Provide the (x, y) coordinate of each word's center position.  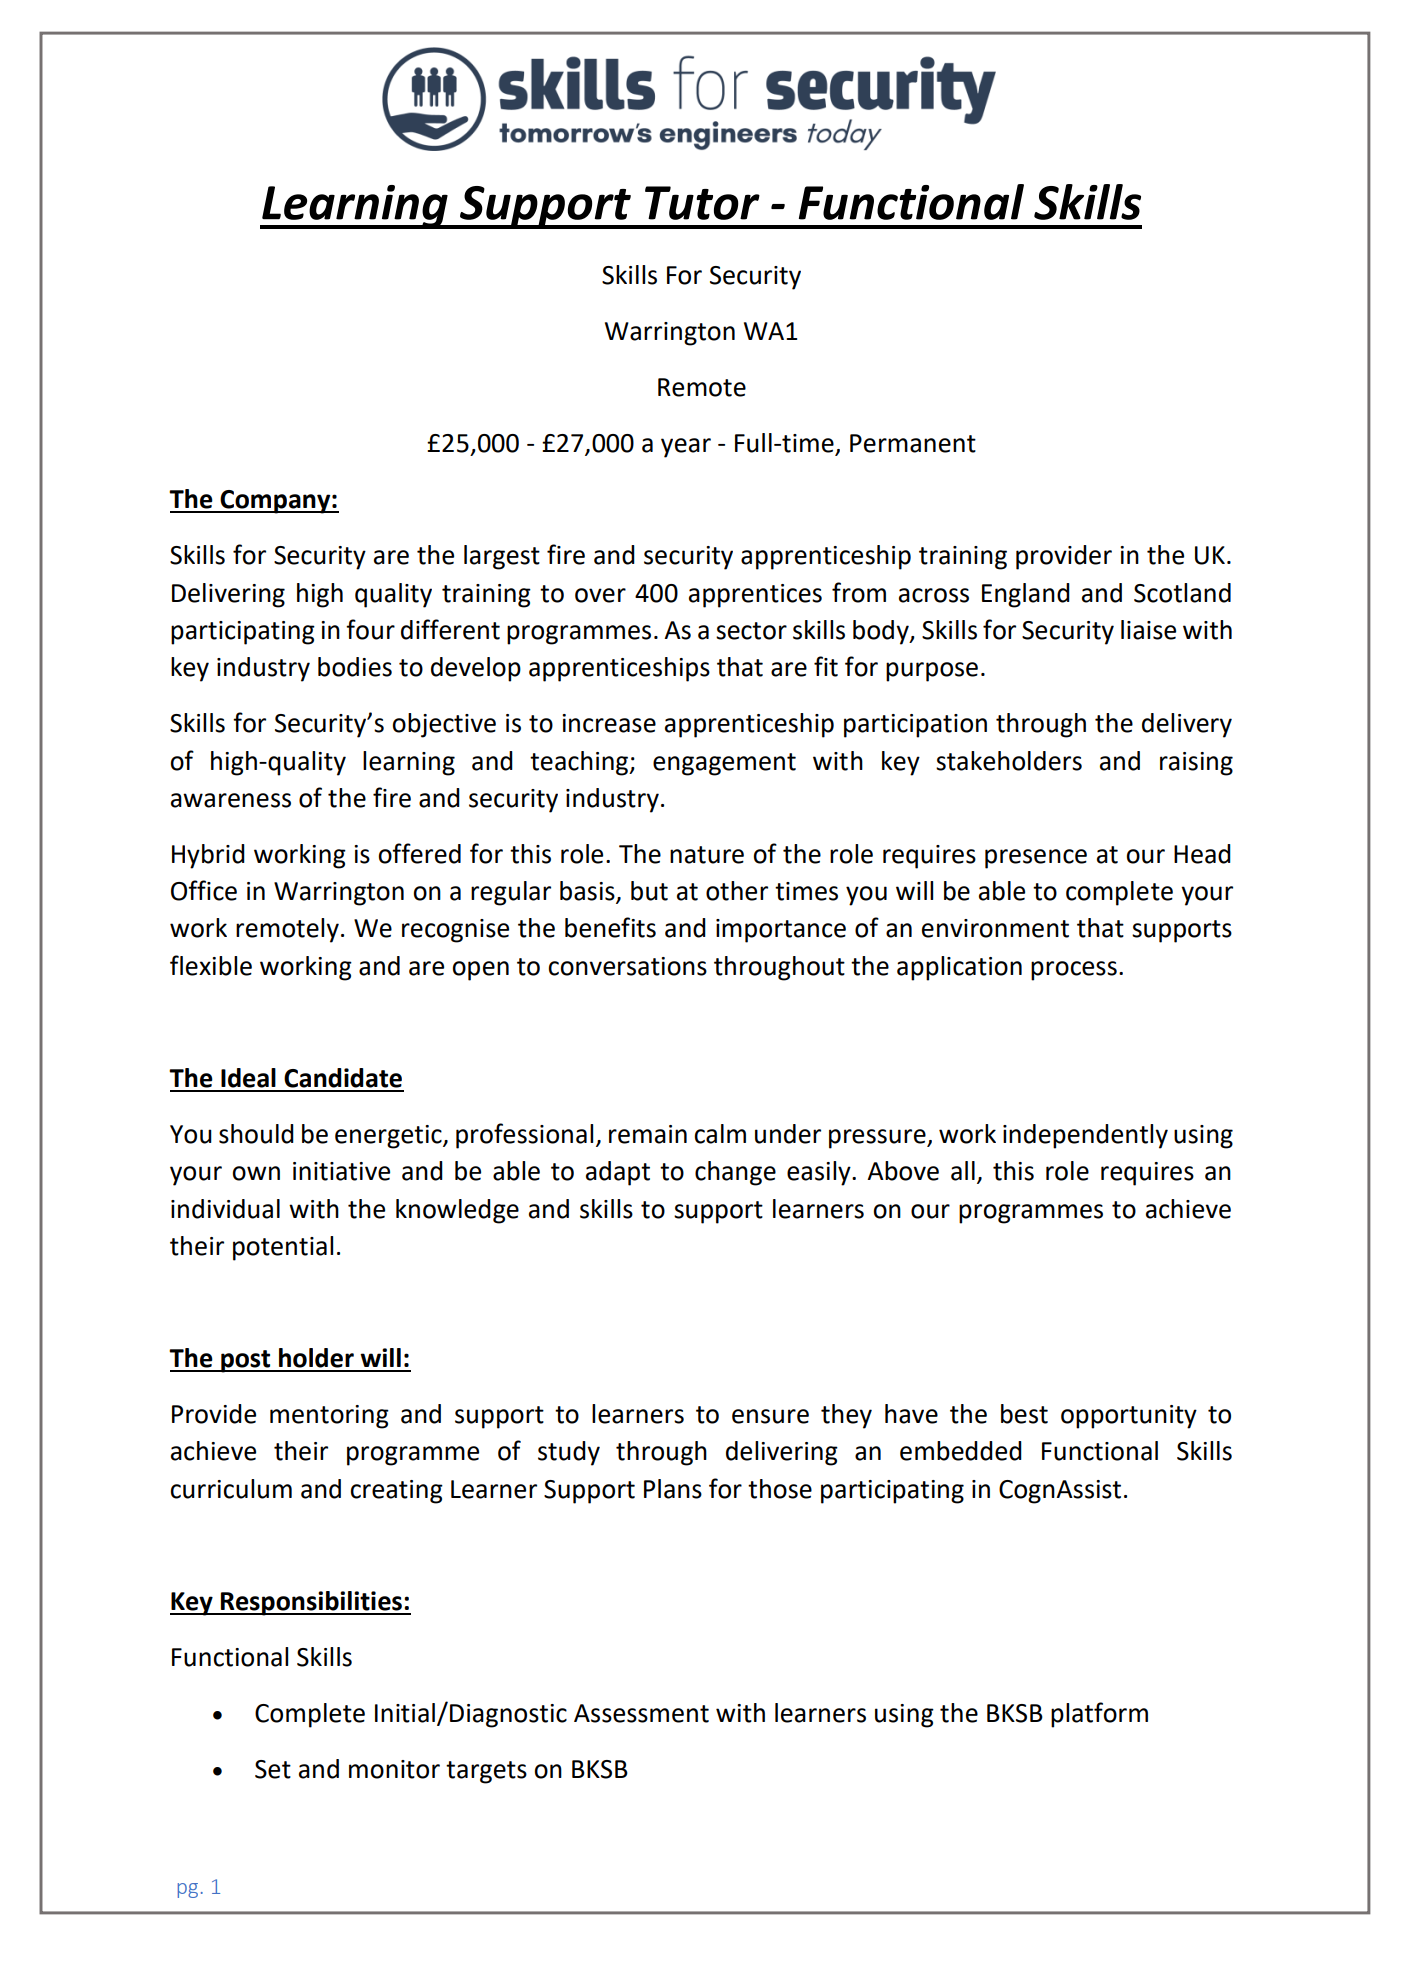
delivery (1187, 725)
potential (283, 1248)
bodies (355, 667)
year (686, 448)
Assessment (641, 1713)
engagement (724, 764)
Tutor (702, 203)
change (735, 1173)
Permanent (913, 443)
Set (273, 1769)
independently (1085, 1136)
